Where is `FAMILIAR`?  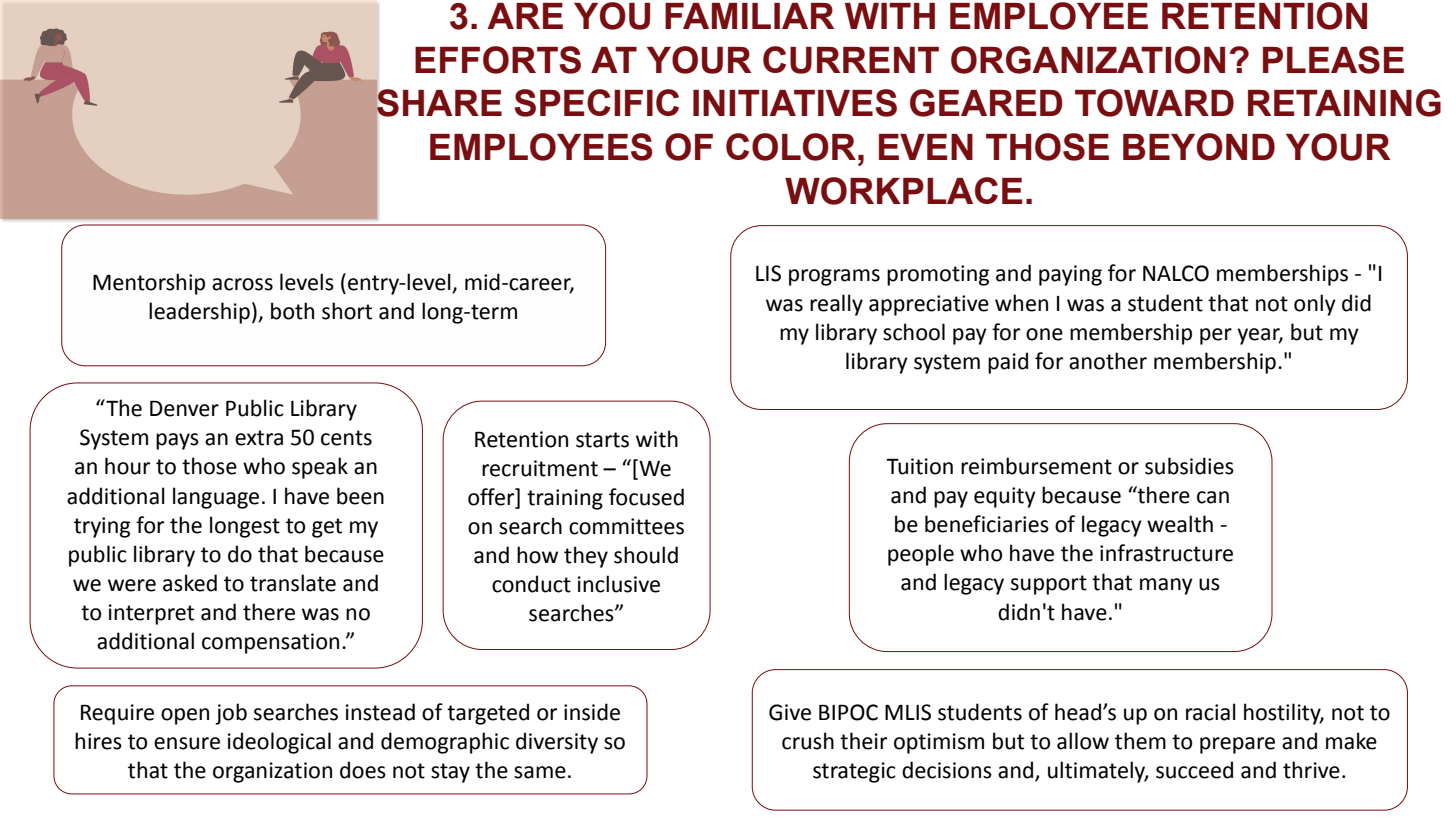 FAMILIAR is located at coordinates (750, 16).
